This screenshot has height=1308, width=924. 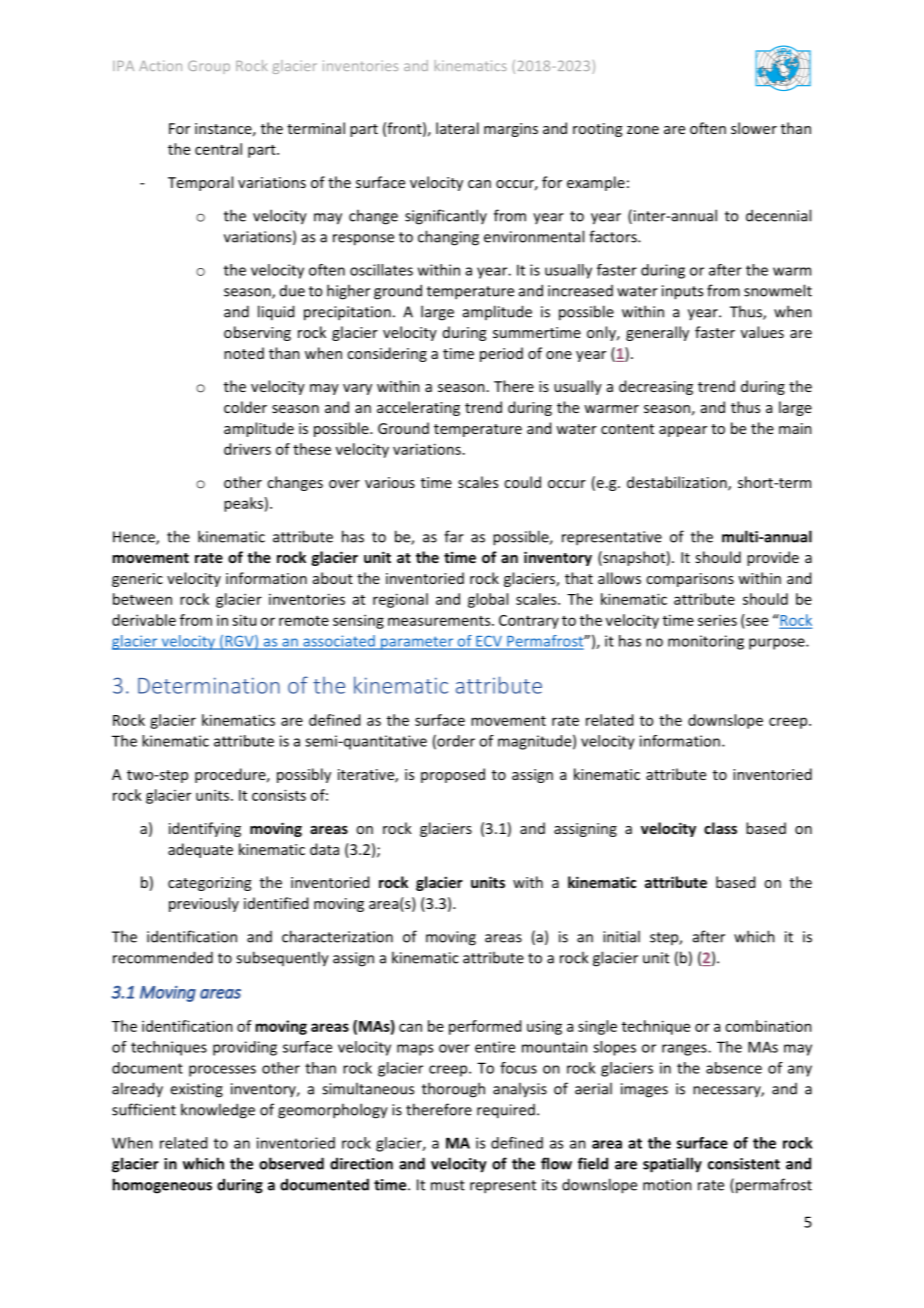 What do you see at coordinates (440, 621) in the screenshot?
I see `measurements` at bounding box center [440, 621].
